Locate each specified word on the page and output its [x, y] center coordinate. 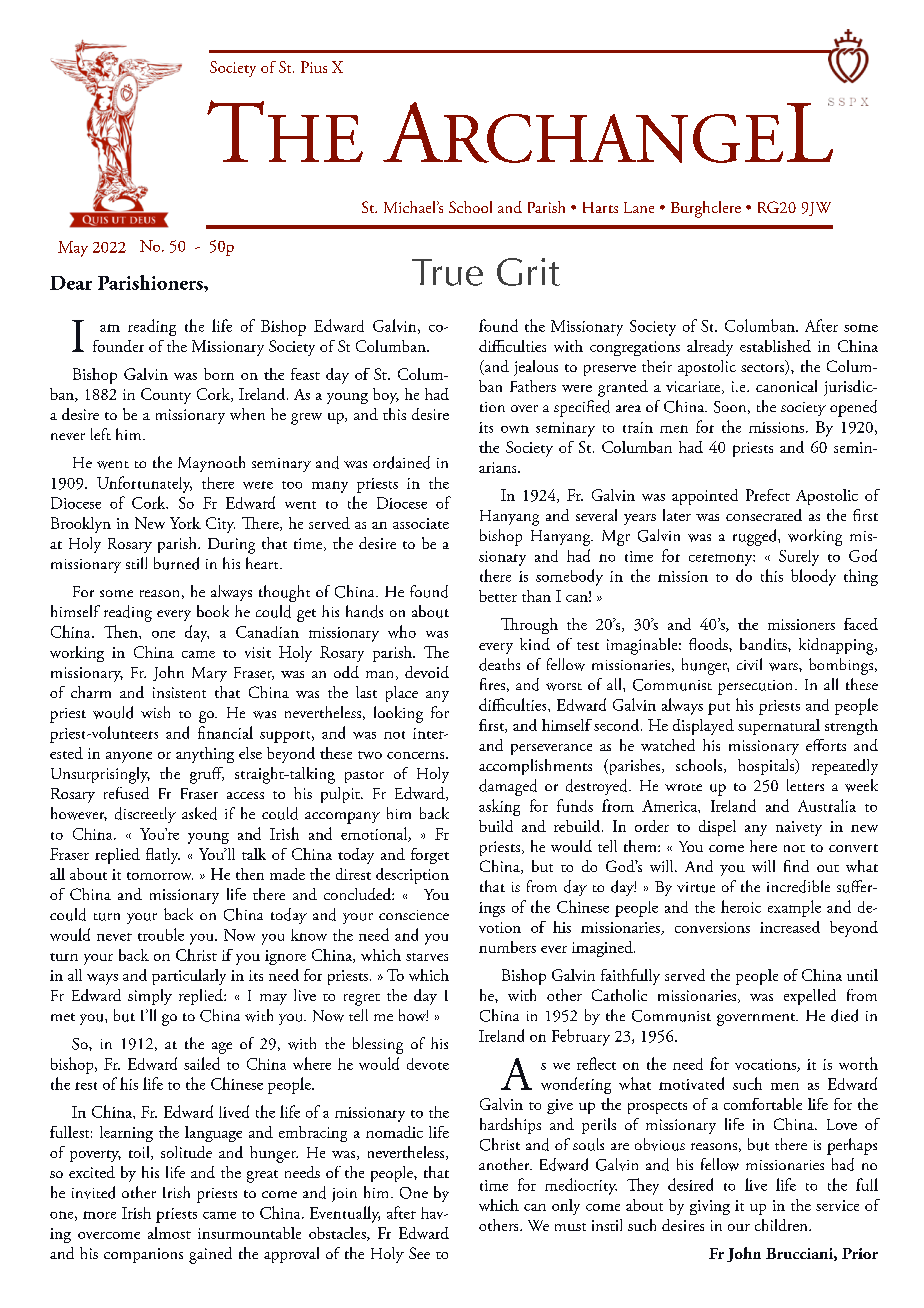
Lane [639, 207]
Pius [314, 67]
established [775, 346]
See [419, 1253]
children [782, 1225]
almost [169, 1233]
